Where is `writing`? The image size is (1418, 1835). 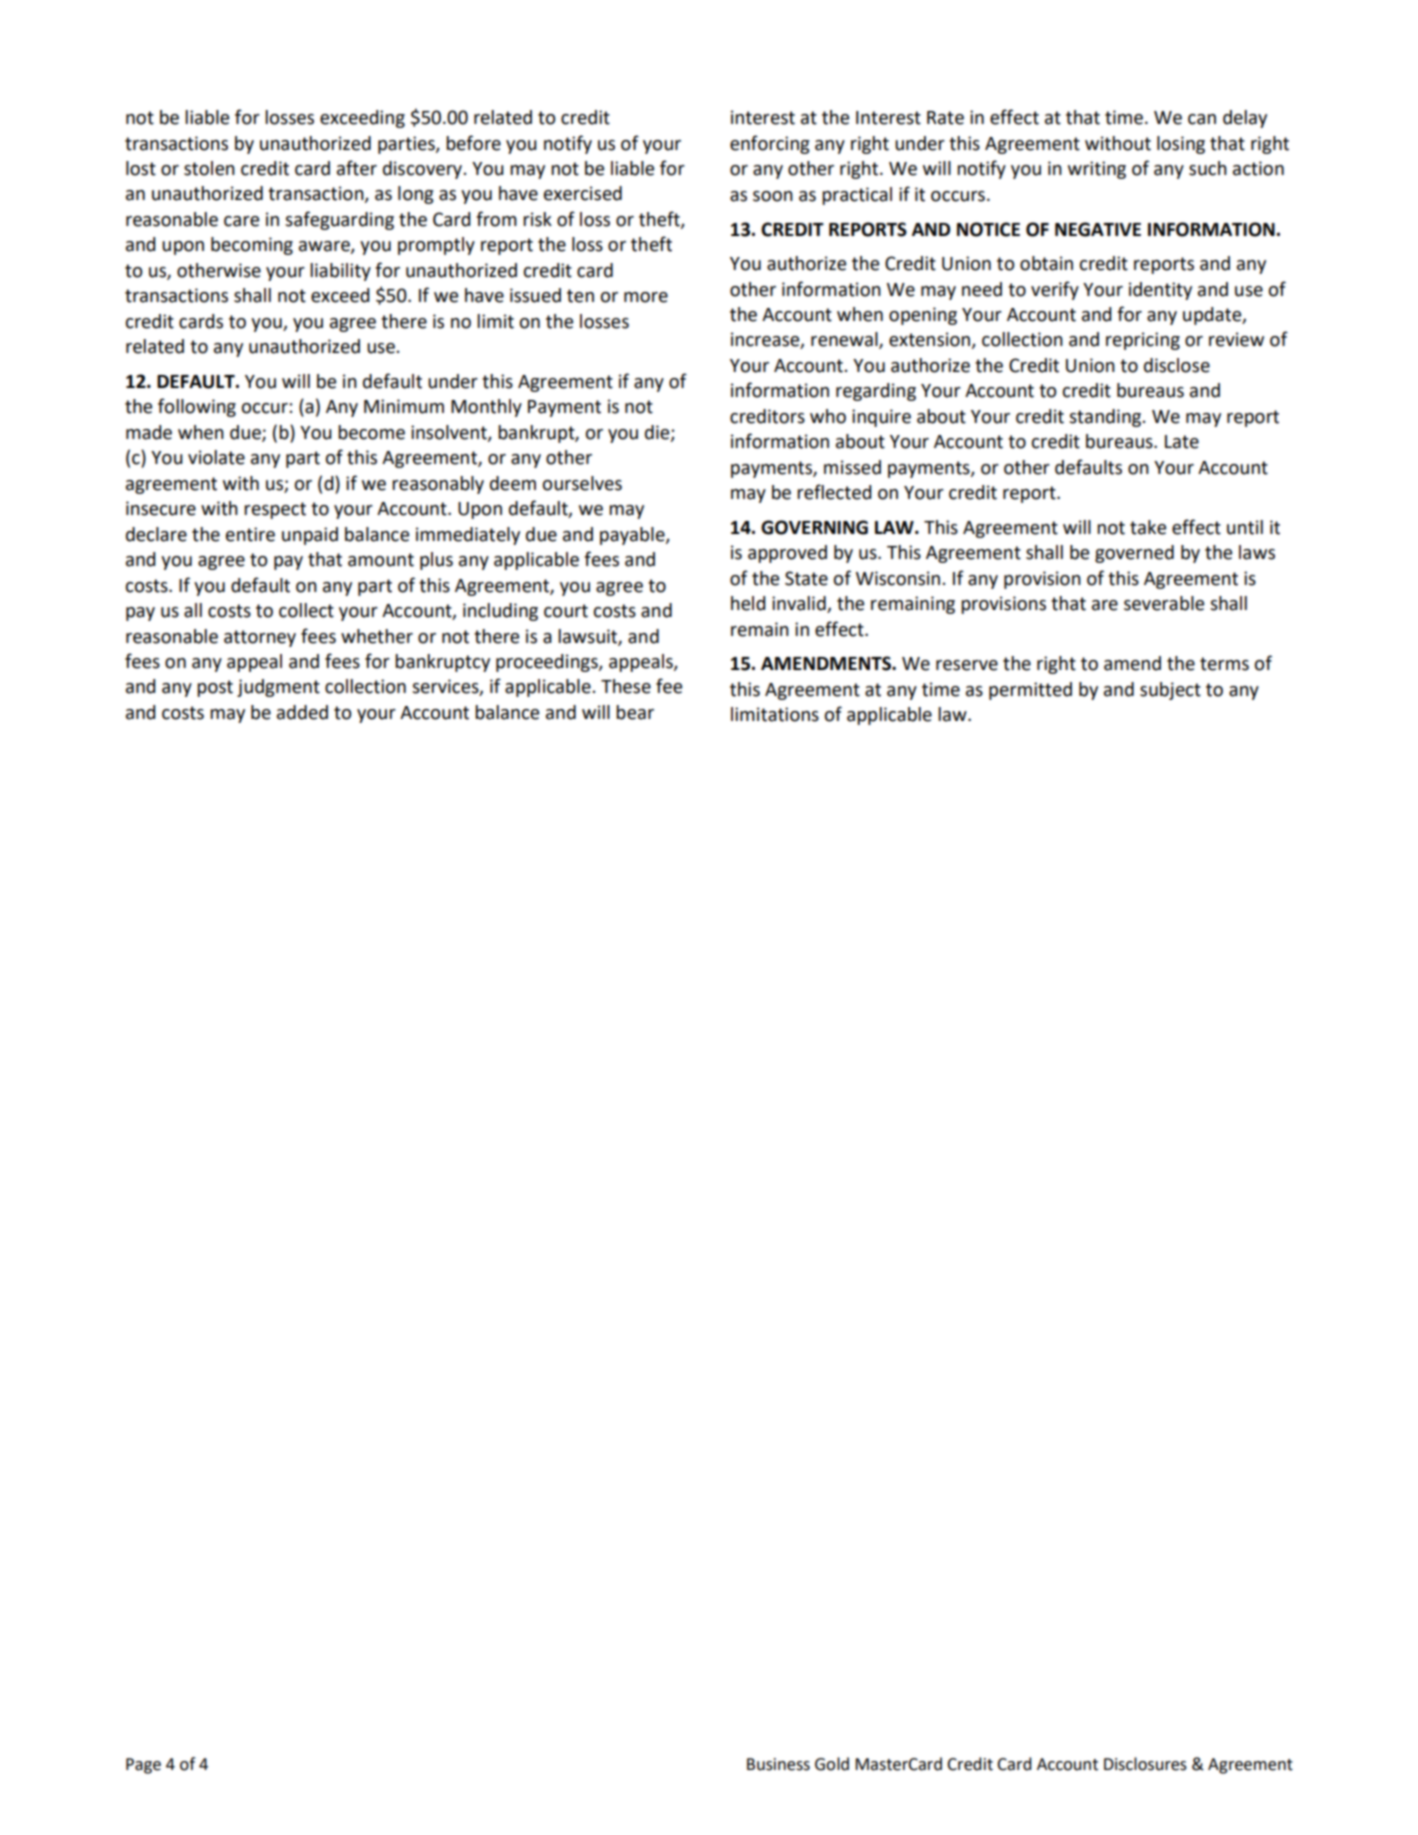 writing is located at coordinates (1097, 170).
